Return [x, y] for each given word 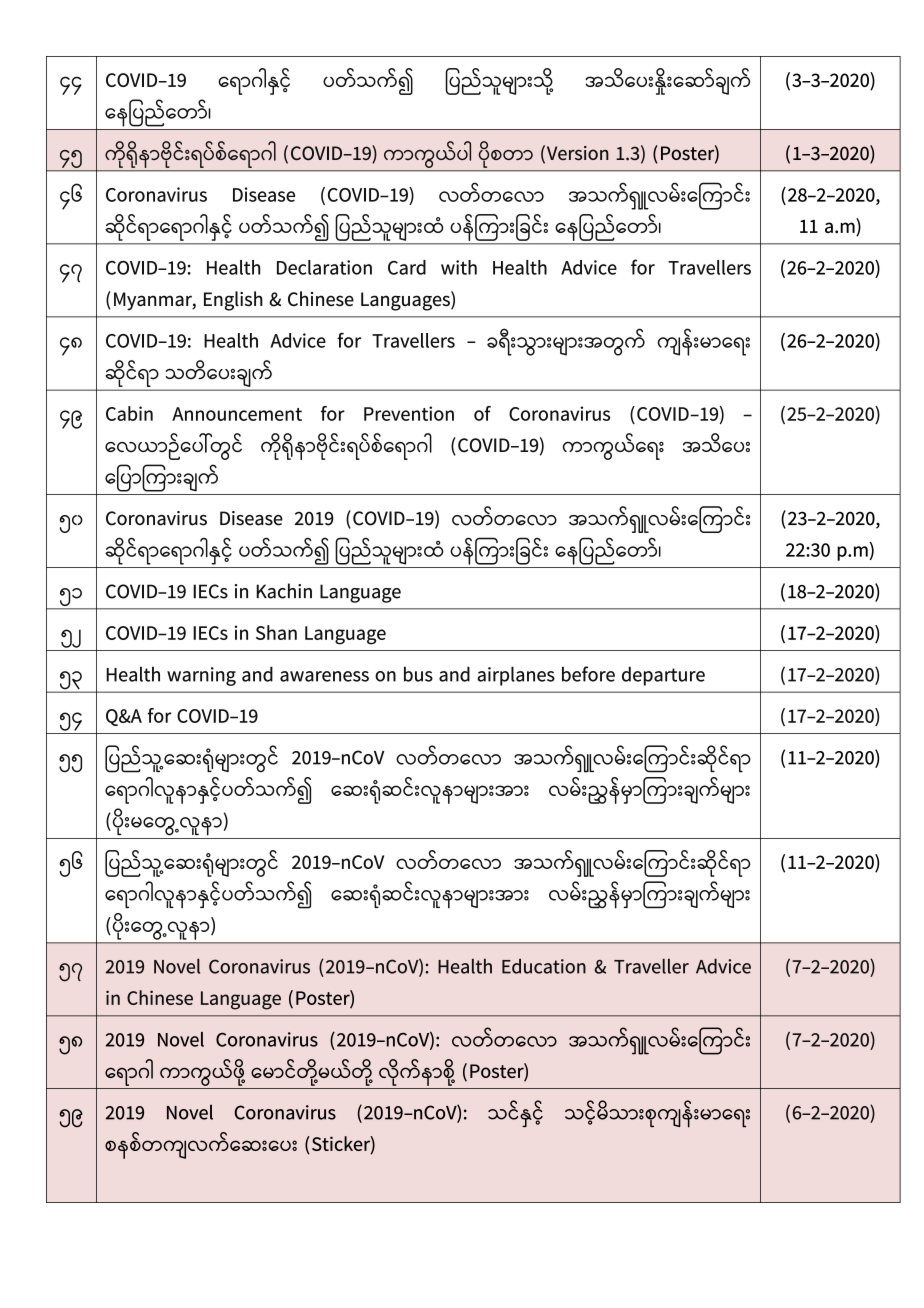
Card [407, 267]
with [459, 267]
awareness [324, 676]
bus [418, 674]
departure [663, 676]
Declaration [324, 267]
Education [544, 966]
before [588, 674]
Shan [276, 632]
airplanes [516, 676]
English [233, 301]
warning [201, 676]
